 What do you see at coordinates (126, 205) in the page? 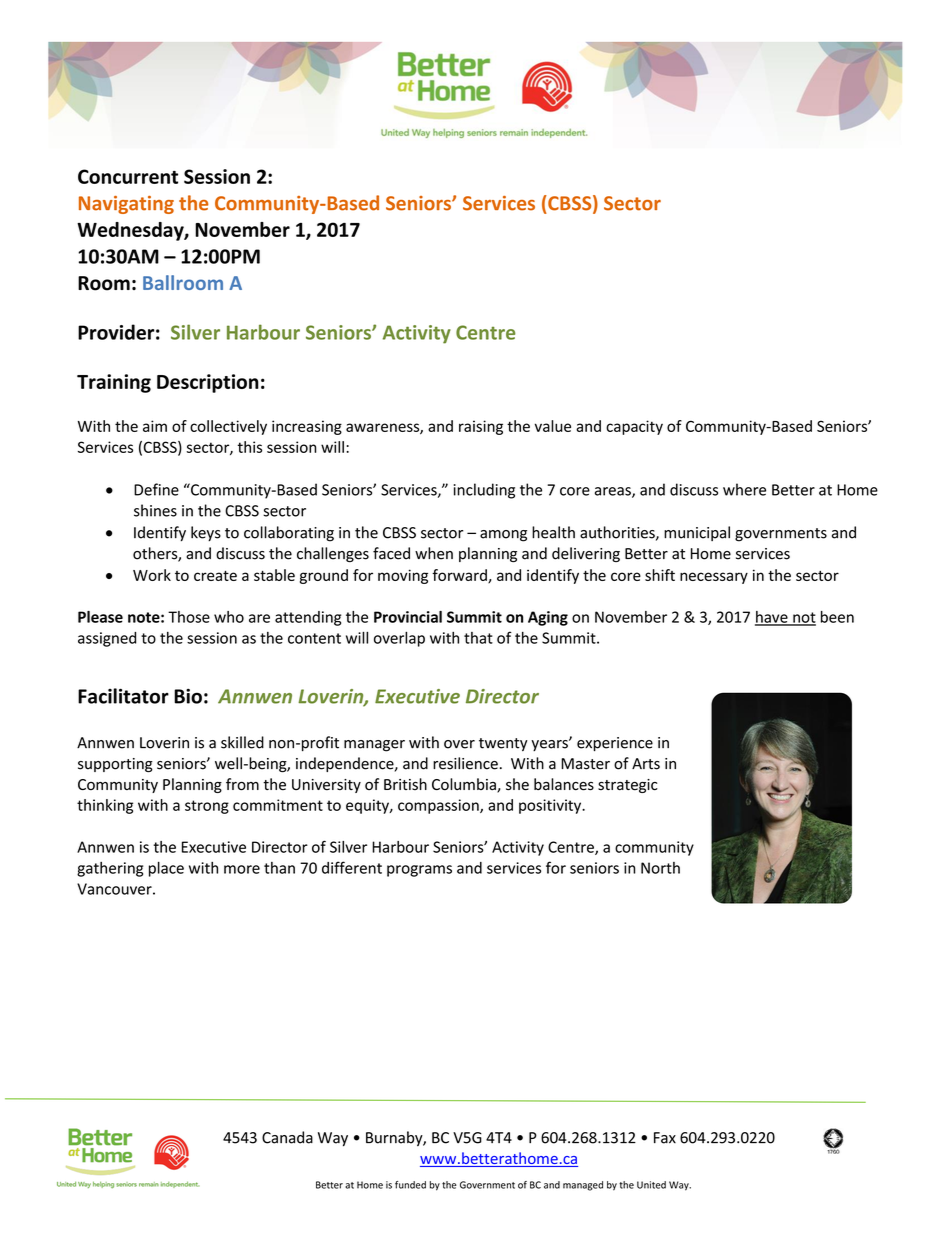
I see `Navigating` at bounding box center [126, 205].
